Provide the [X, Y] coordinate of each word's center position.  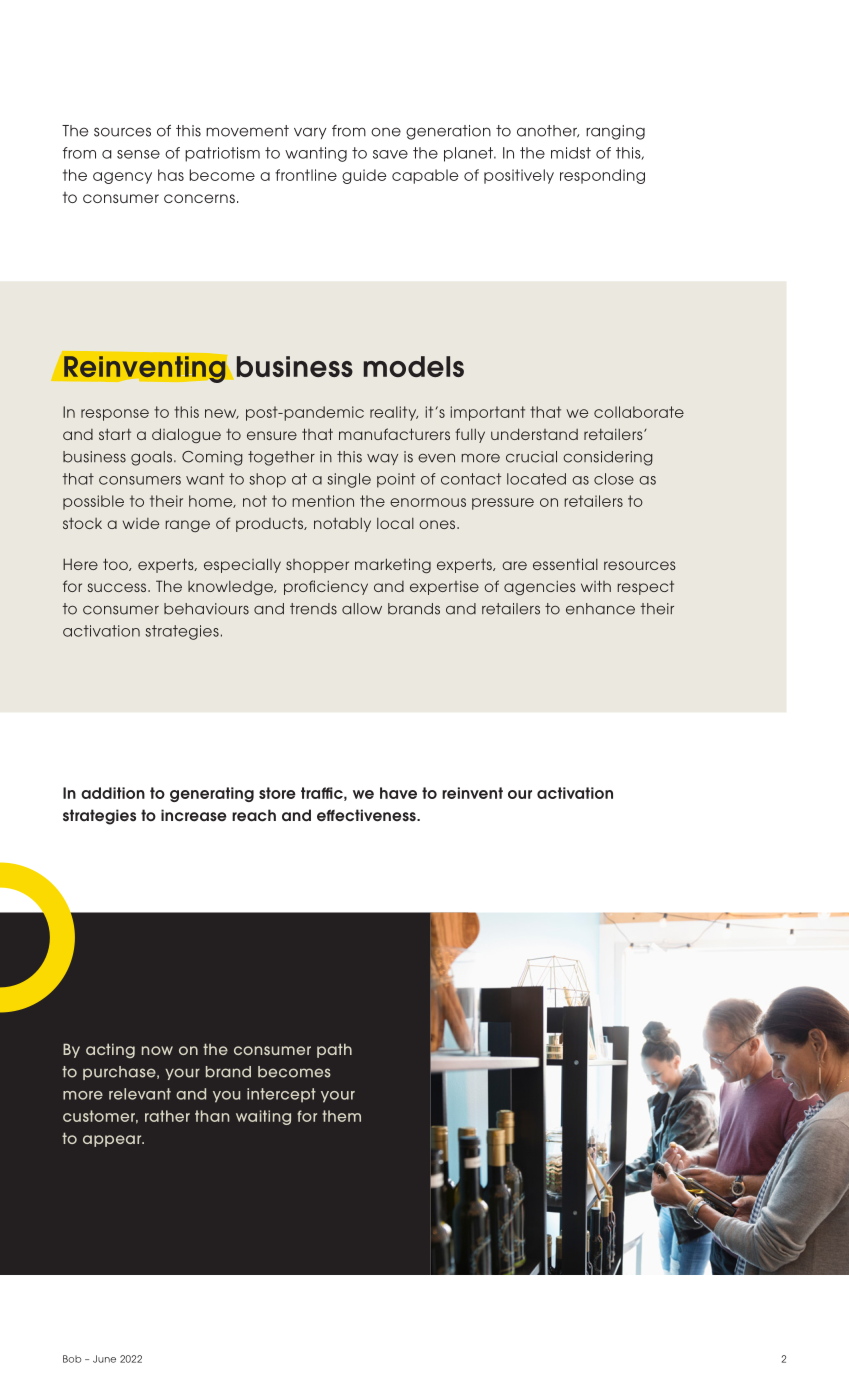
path [334, 1050]
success [118, 587]
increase [194, 815]
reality [394, 413]
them [341, 1116]
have [398, 793]
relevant [140, 1094]
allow [362, 609]
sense [138, 154]
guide [364, 176]
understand [534, 434]
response [115, 415]
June [104, 1359]
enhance [600, 609]
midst [571, 153]
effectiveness [367, 815]
